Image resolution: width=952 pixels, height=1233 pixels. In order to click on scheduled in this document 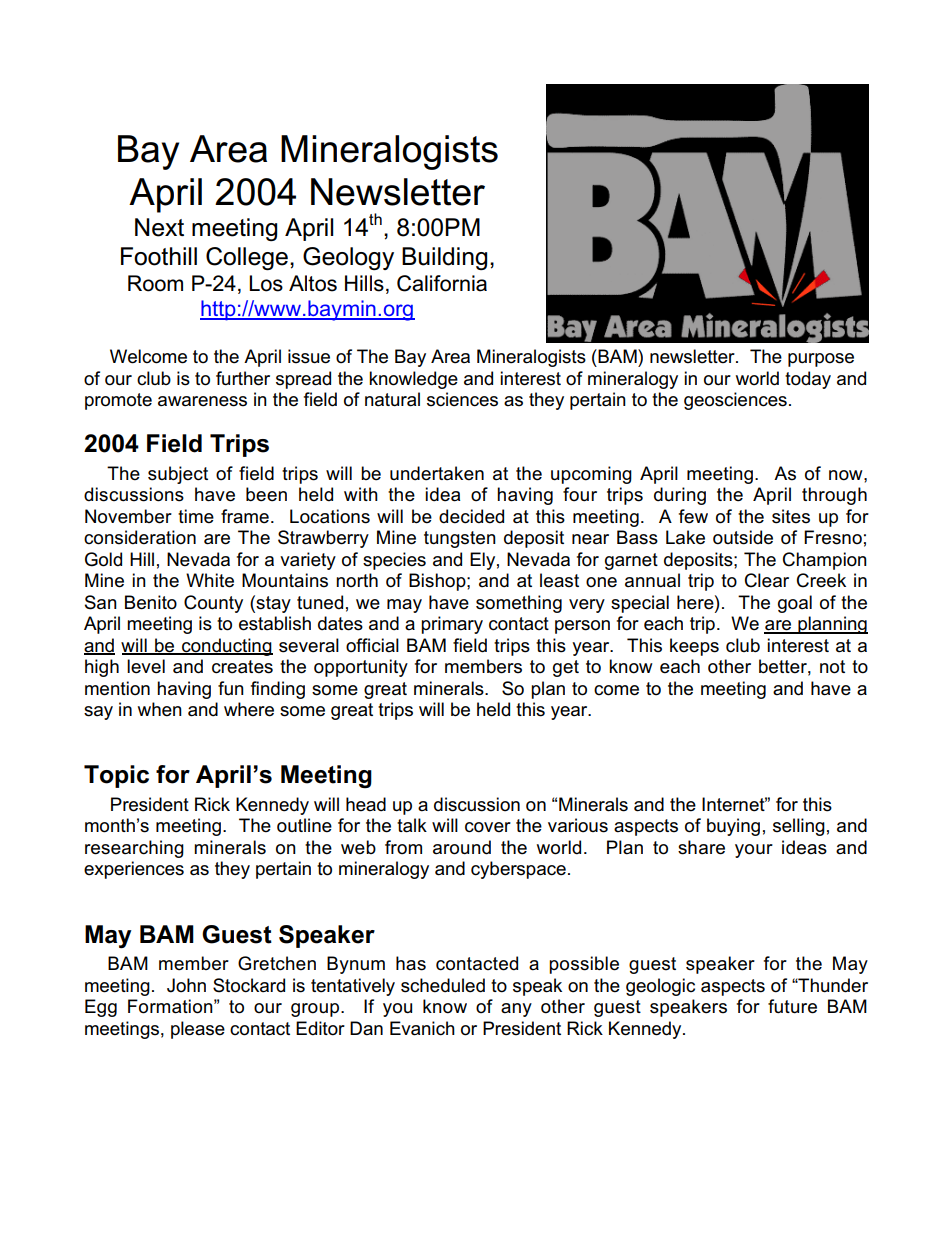, I will do `click(443, 985)`.
